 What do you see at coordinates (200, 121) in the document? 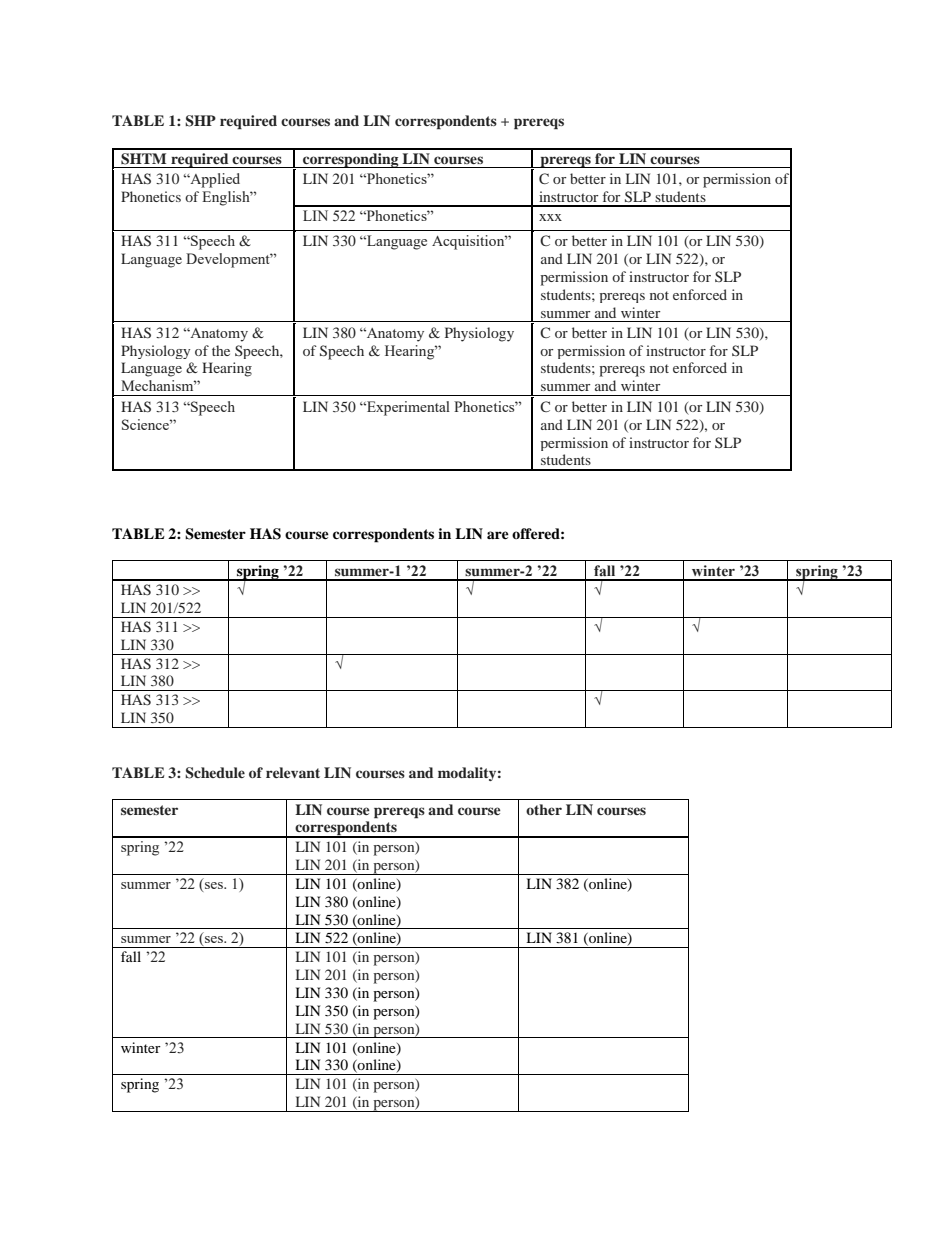
I see `SHP` at bounding box center [200, 121].
